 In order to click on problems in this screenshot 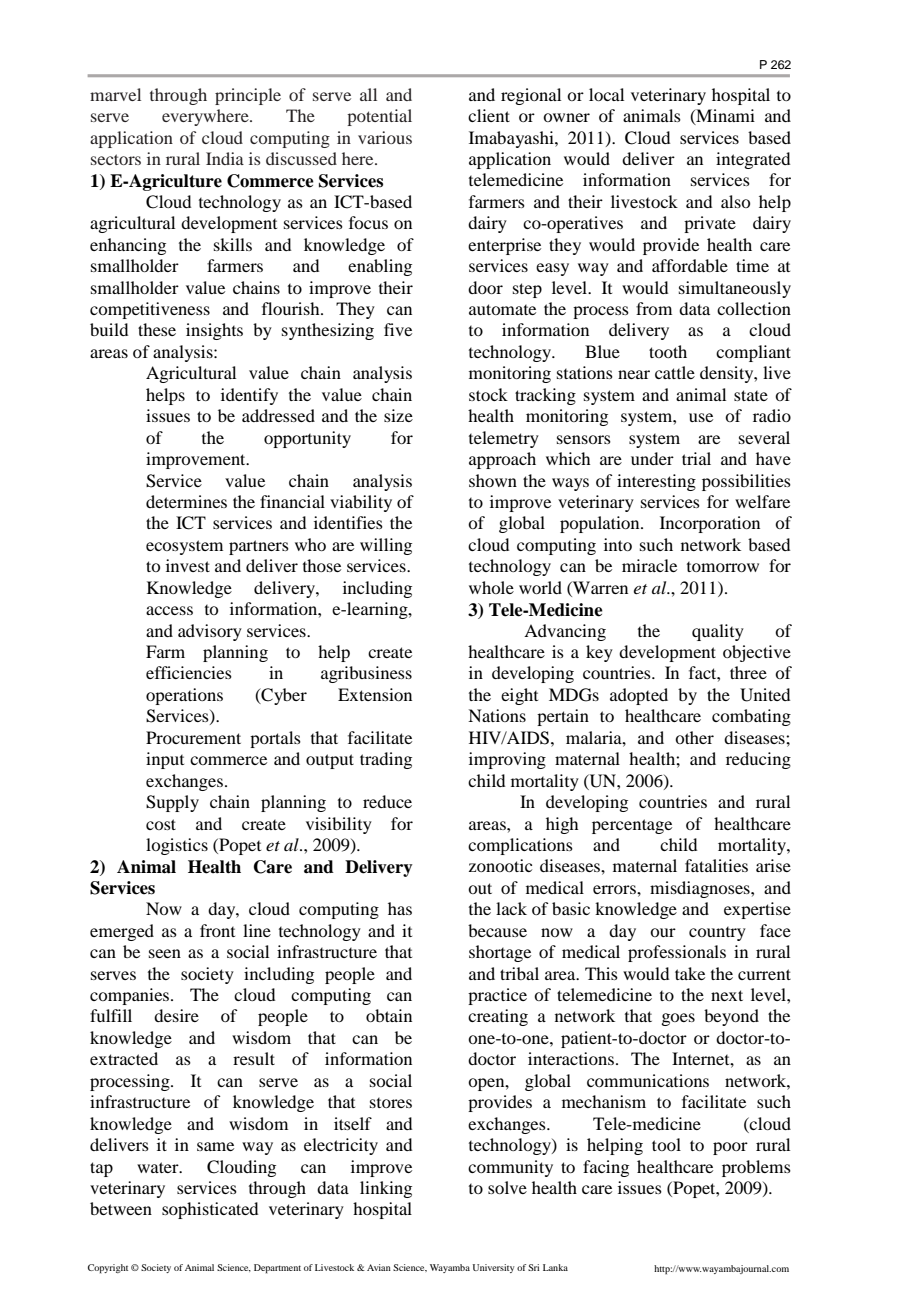, I will do `click(756, 1168)`.
